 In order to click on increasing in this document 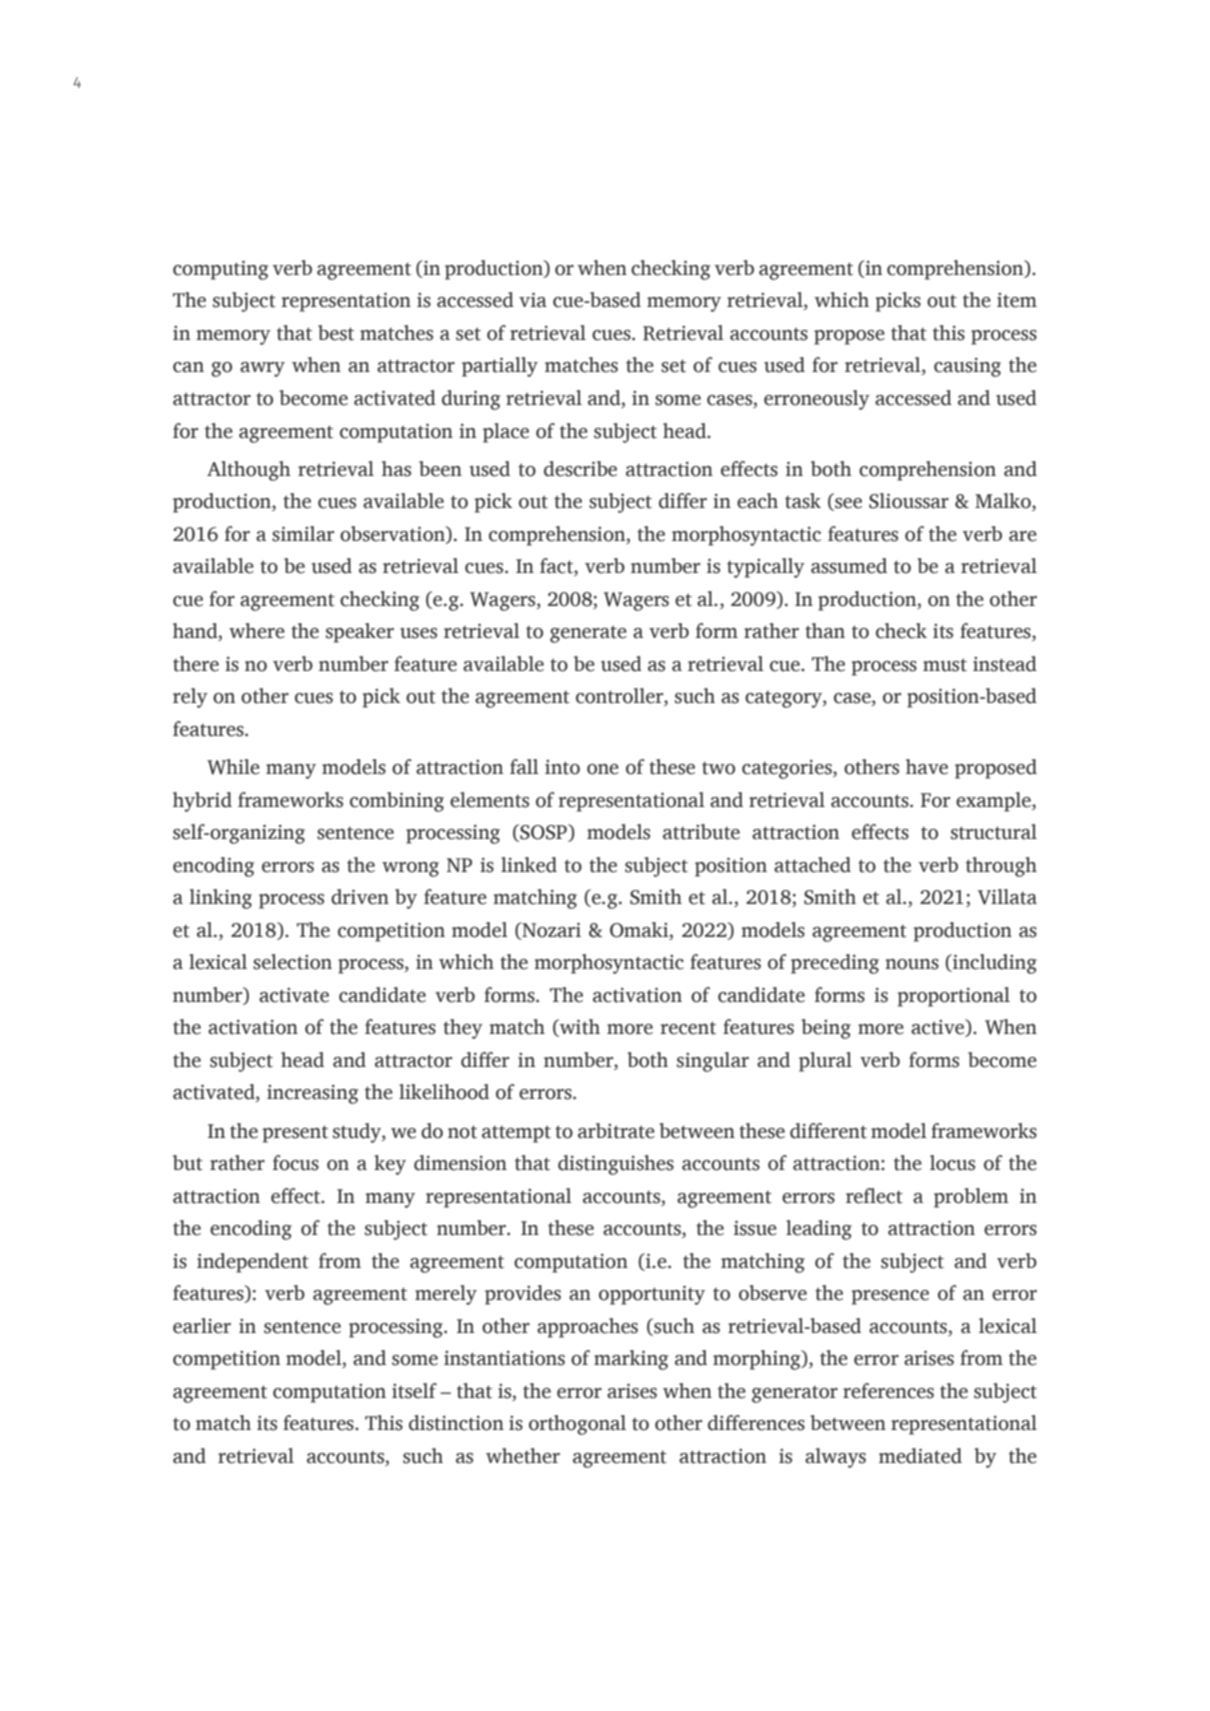, I will do `click(312, 1094)`.
